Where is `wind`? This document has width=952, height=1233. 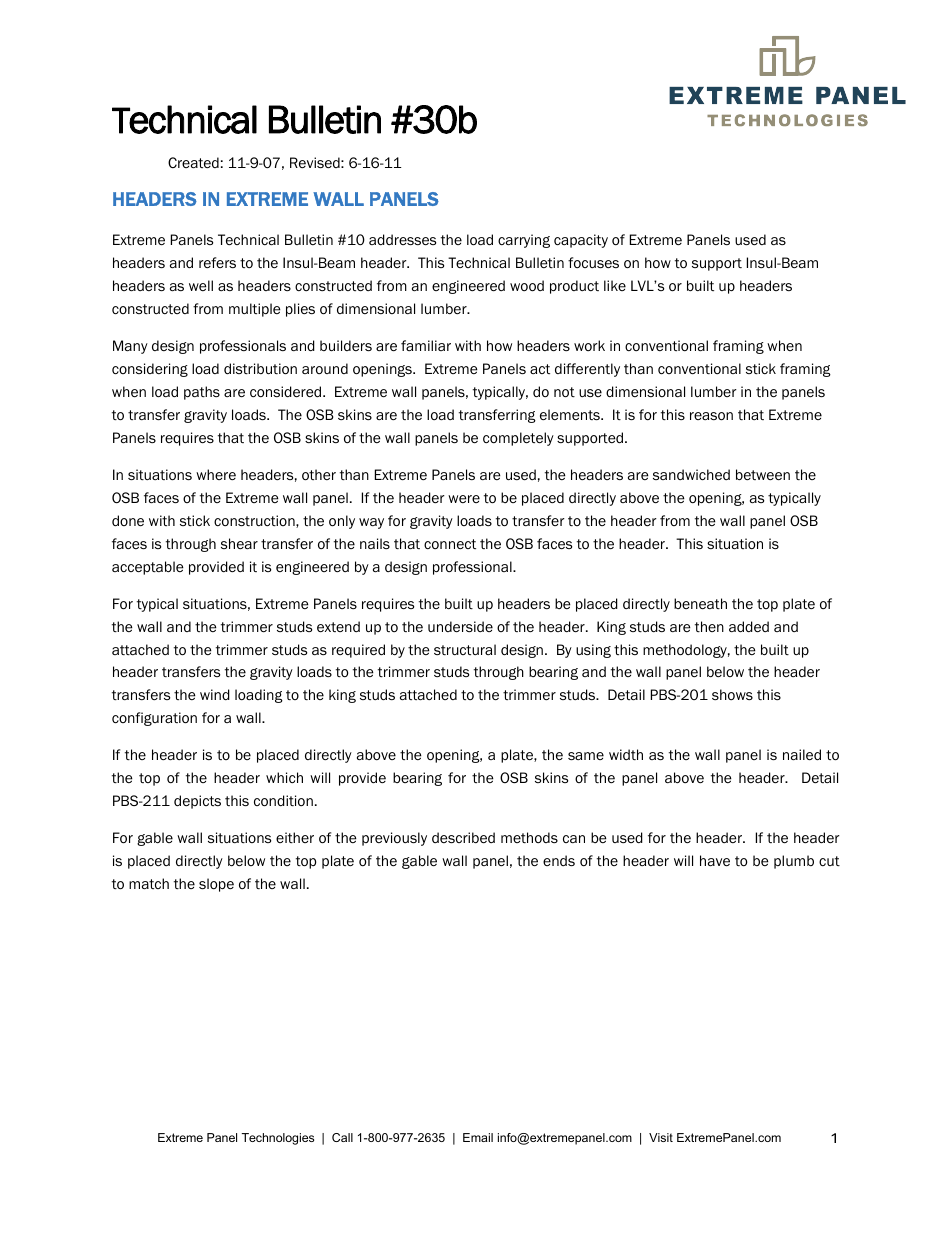
wind is located at coordinates (215, 694).
